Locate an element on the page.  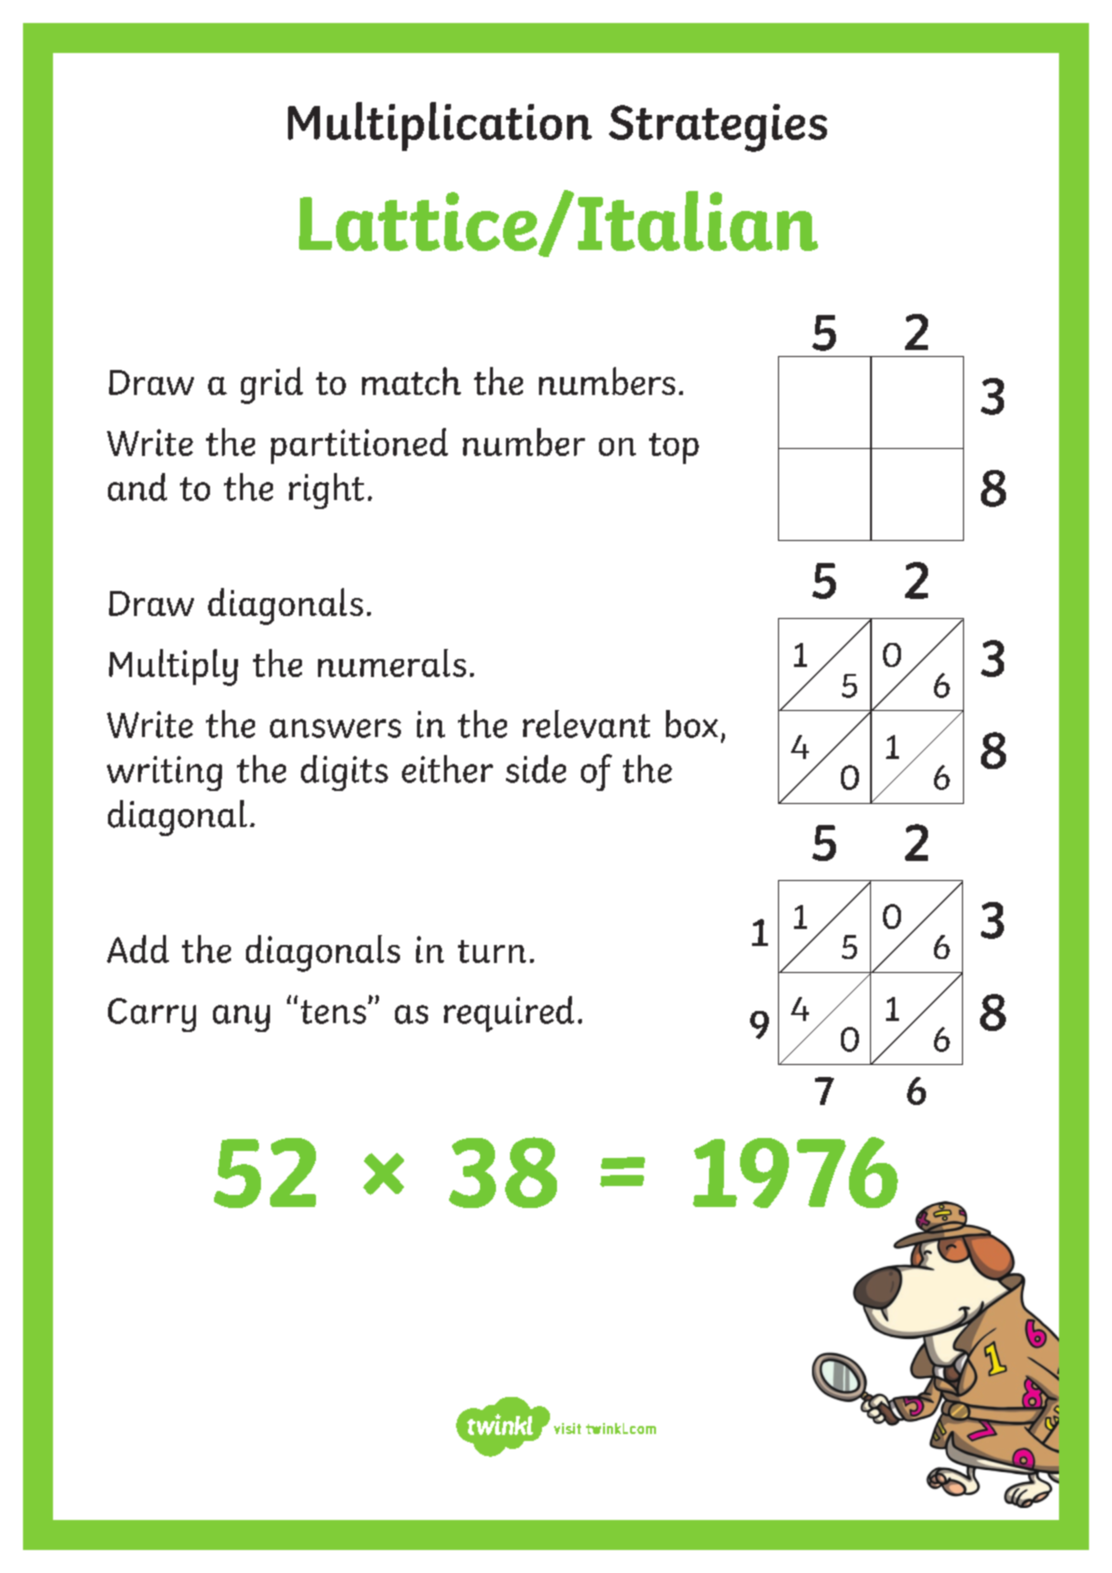
writing is located at coordinates (164, 773).
